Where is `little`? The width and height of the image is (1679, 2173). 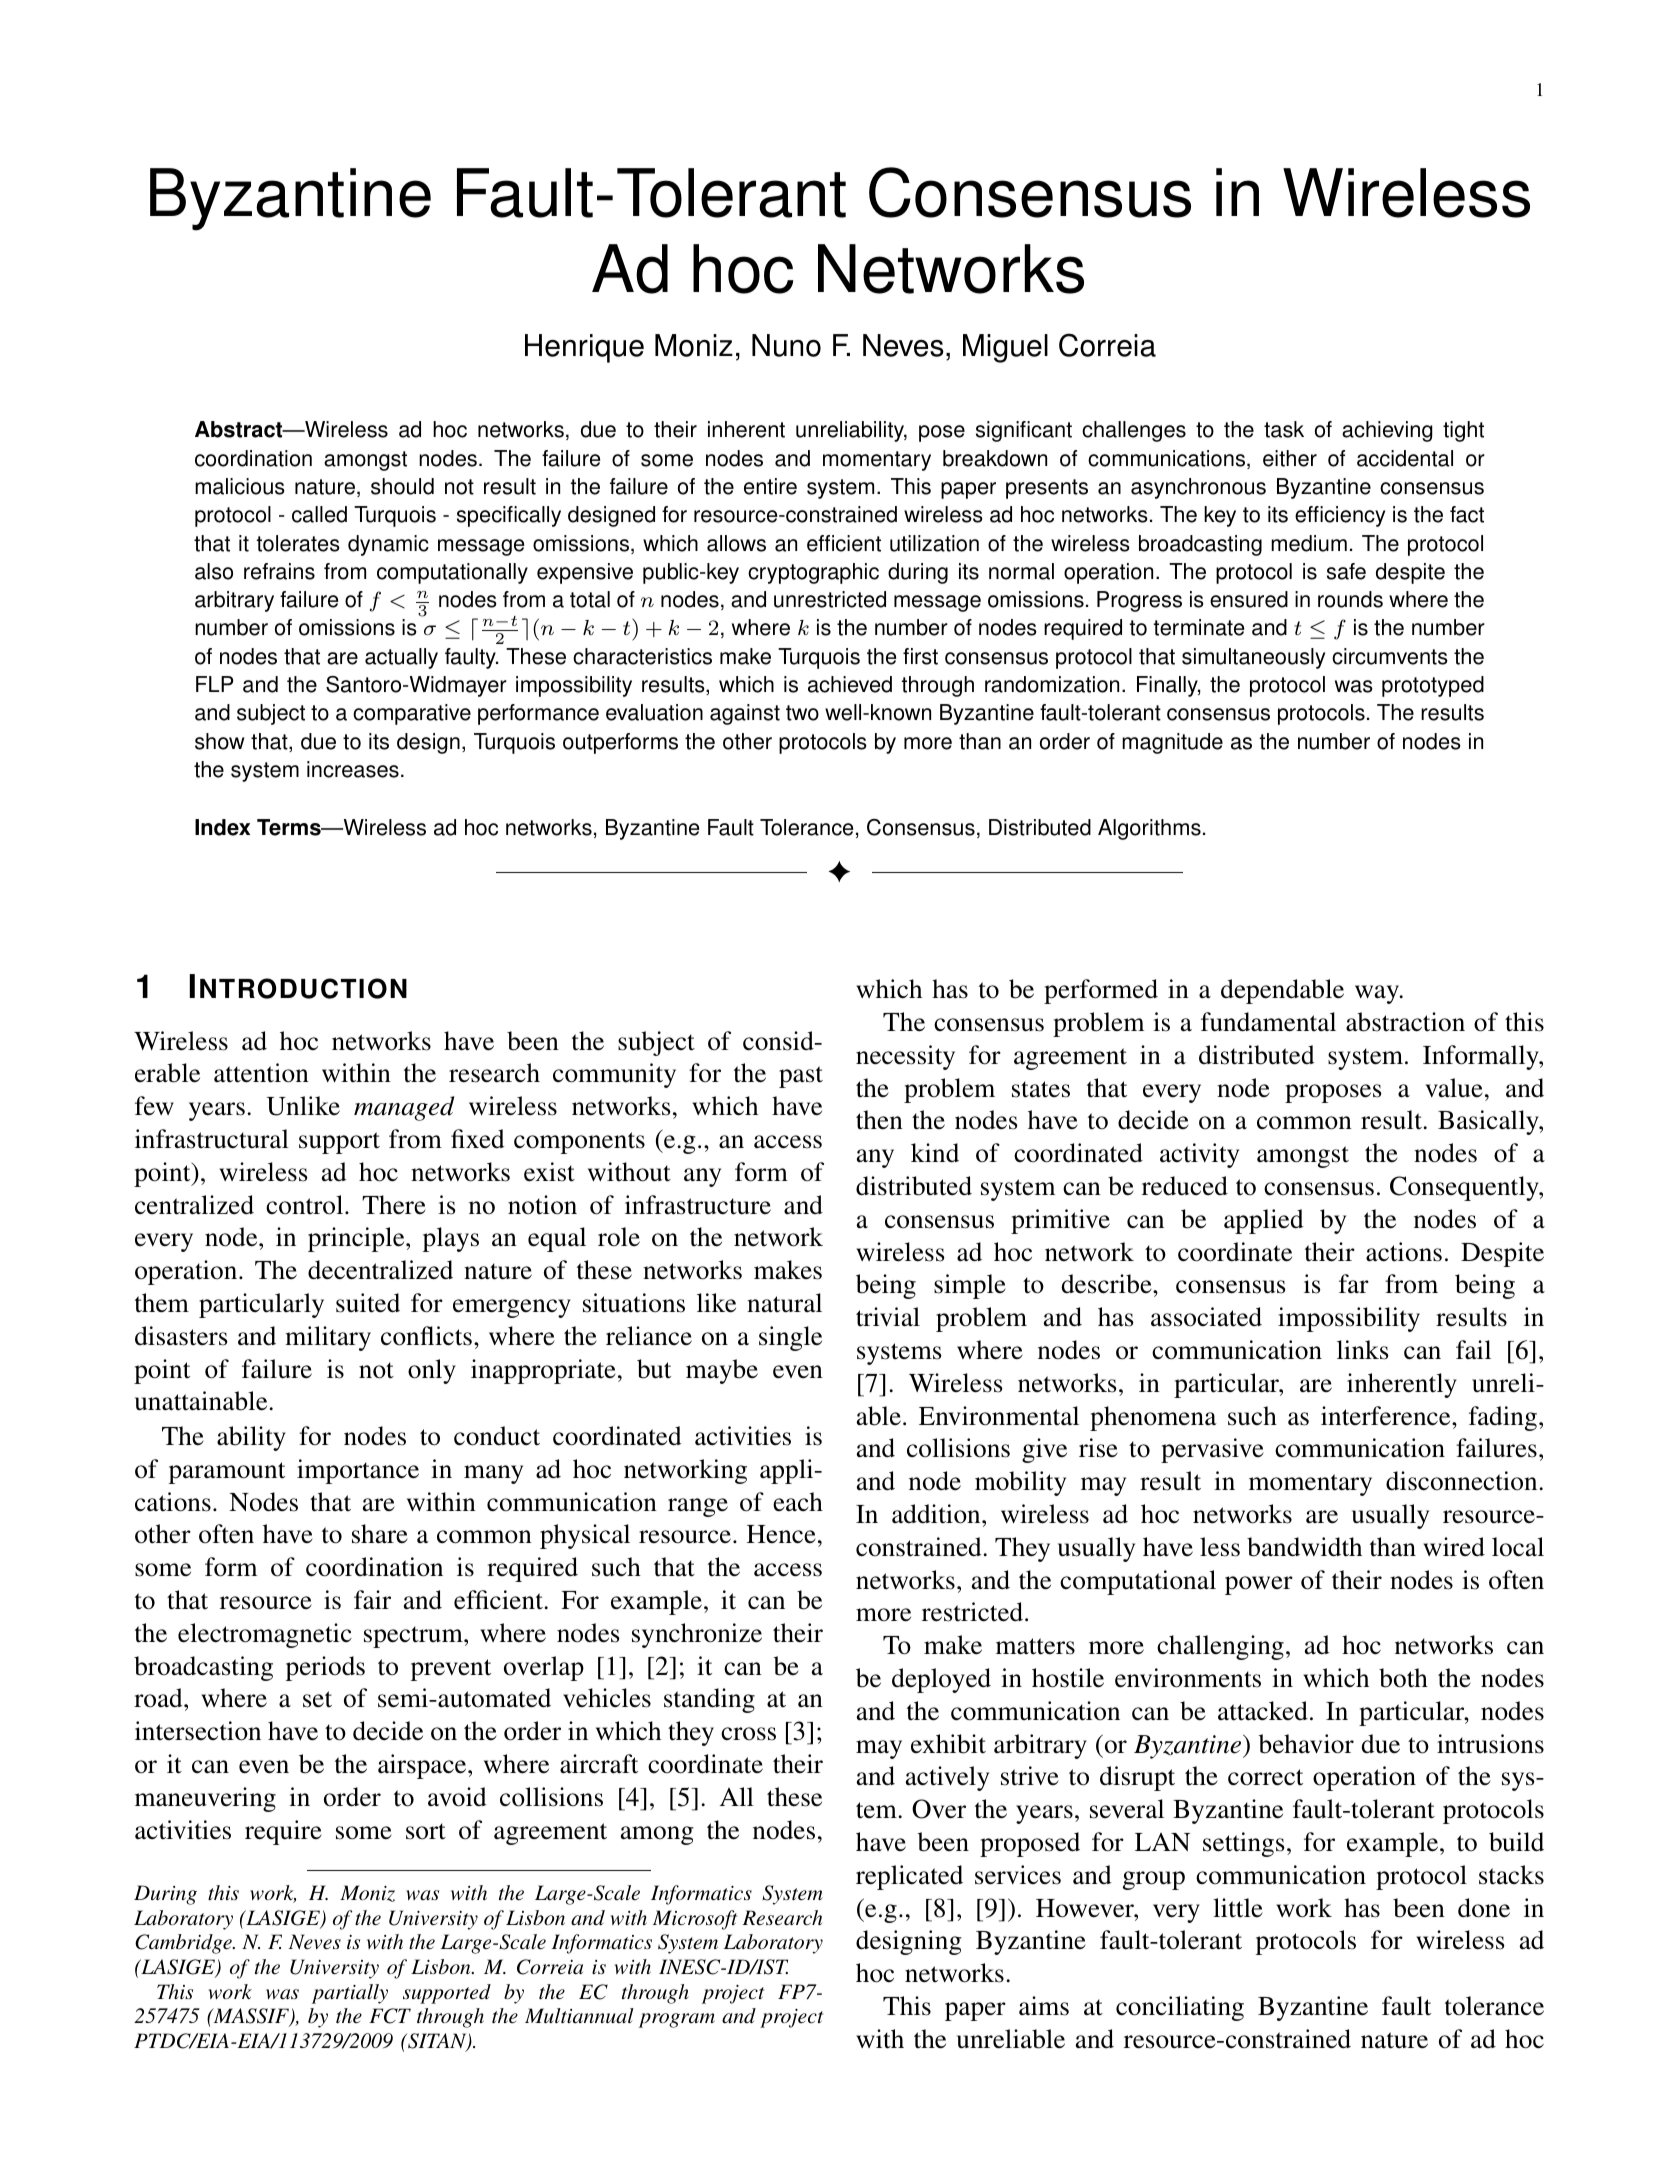 little is located at coordinates (1238, 1908).
